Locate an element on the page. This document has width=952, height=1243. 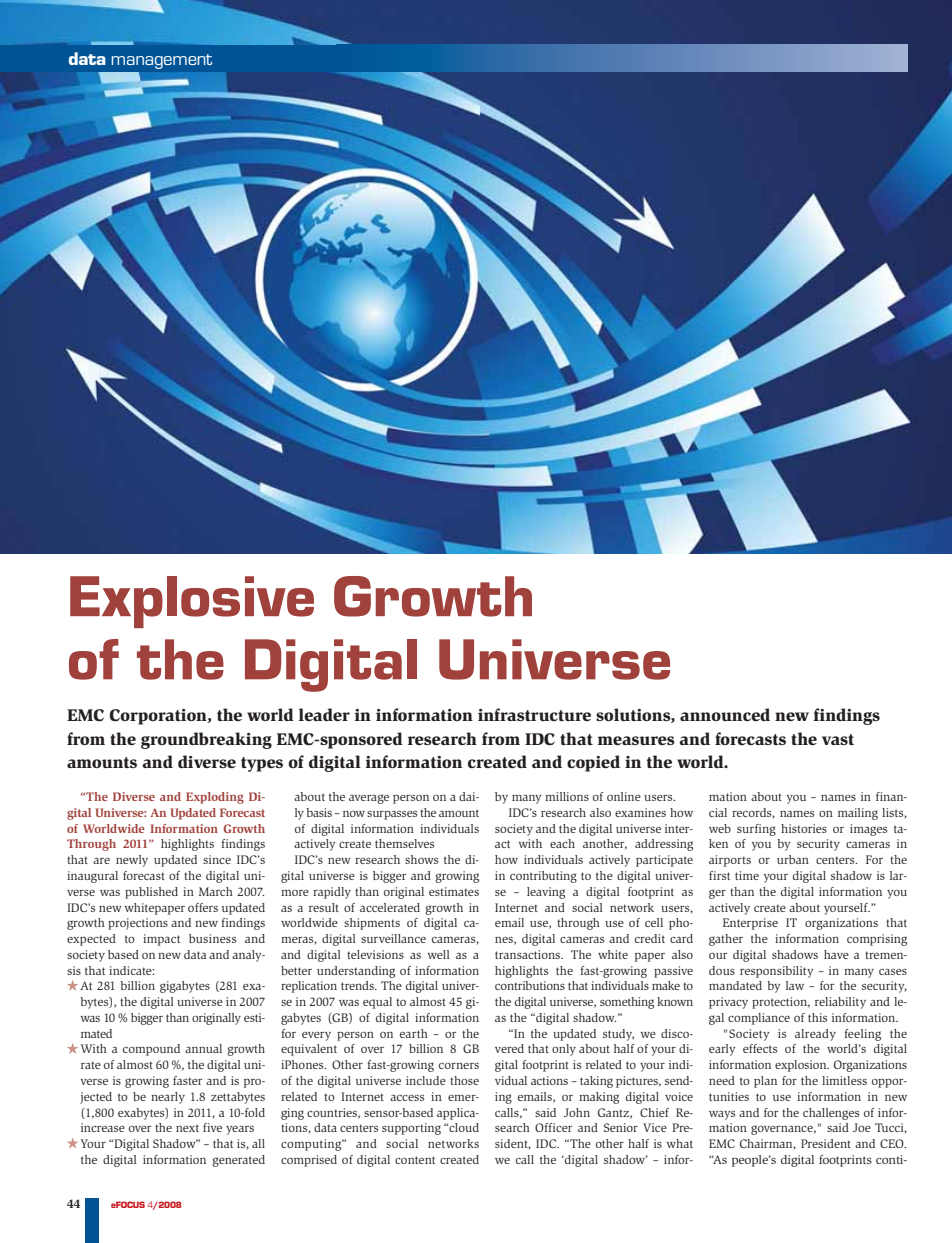
management is located at coordinates (161, 61).
